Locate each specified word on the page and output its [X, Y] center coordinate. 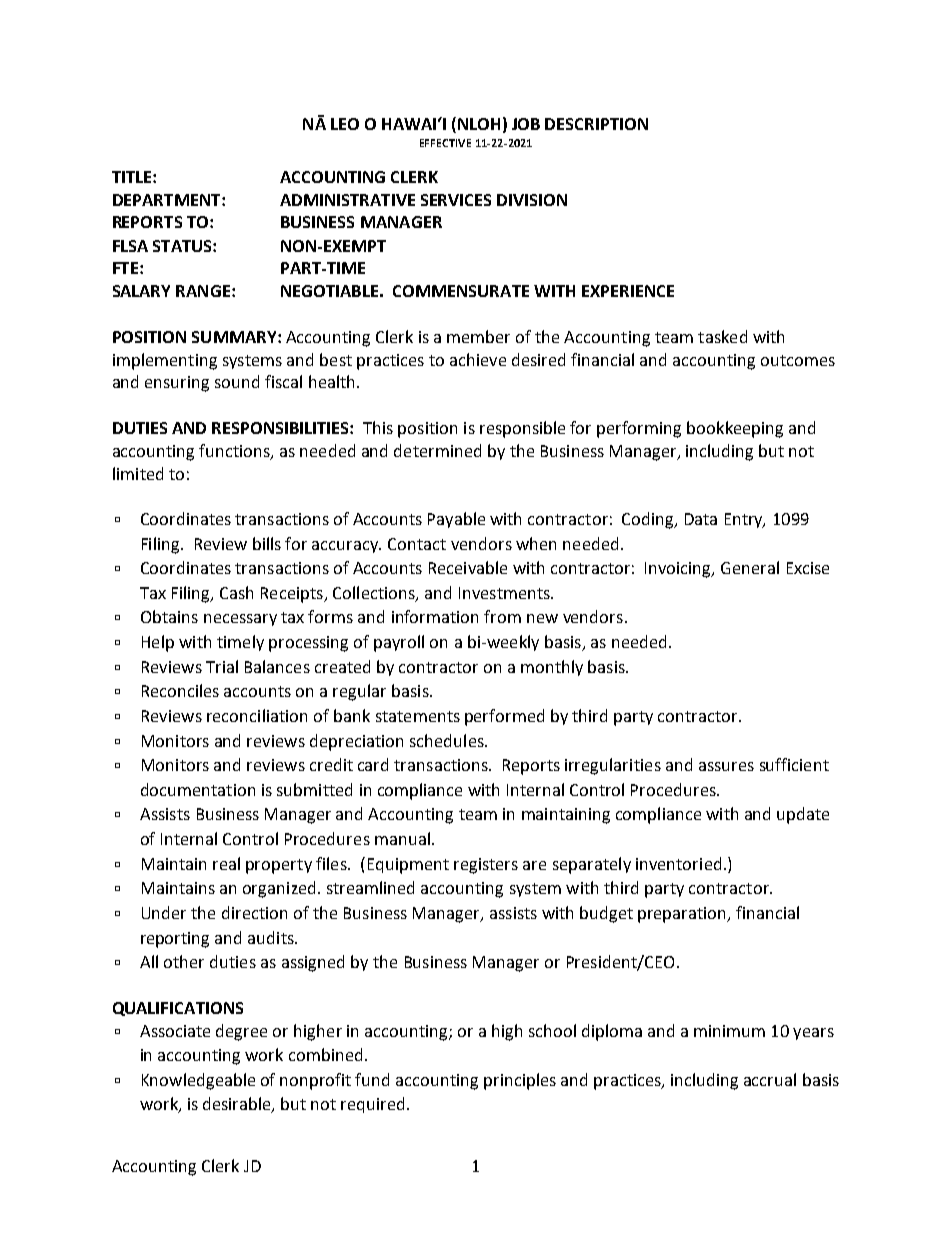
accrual [770, 1079]
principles [520, 1081]
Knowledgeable [198, 1081]
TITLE [133, 177]
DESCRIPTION [596, 124]
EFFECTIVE [445, 143]
